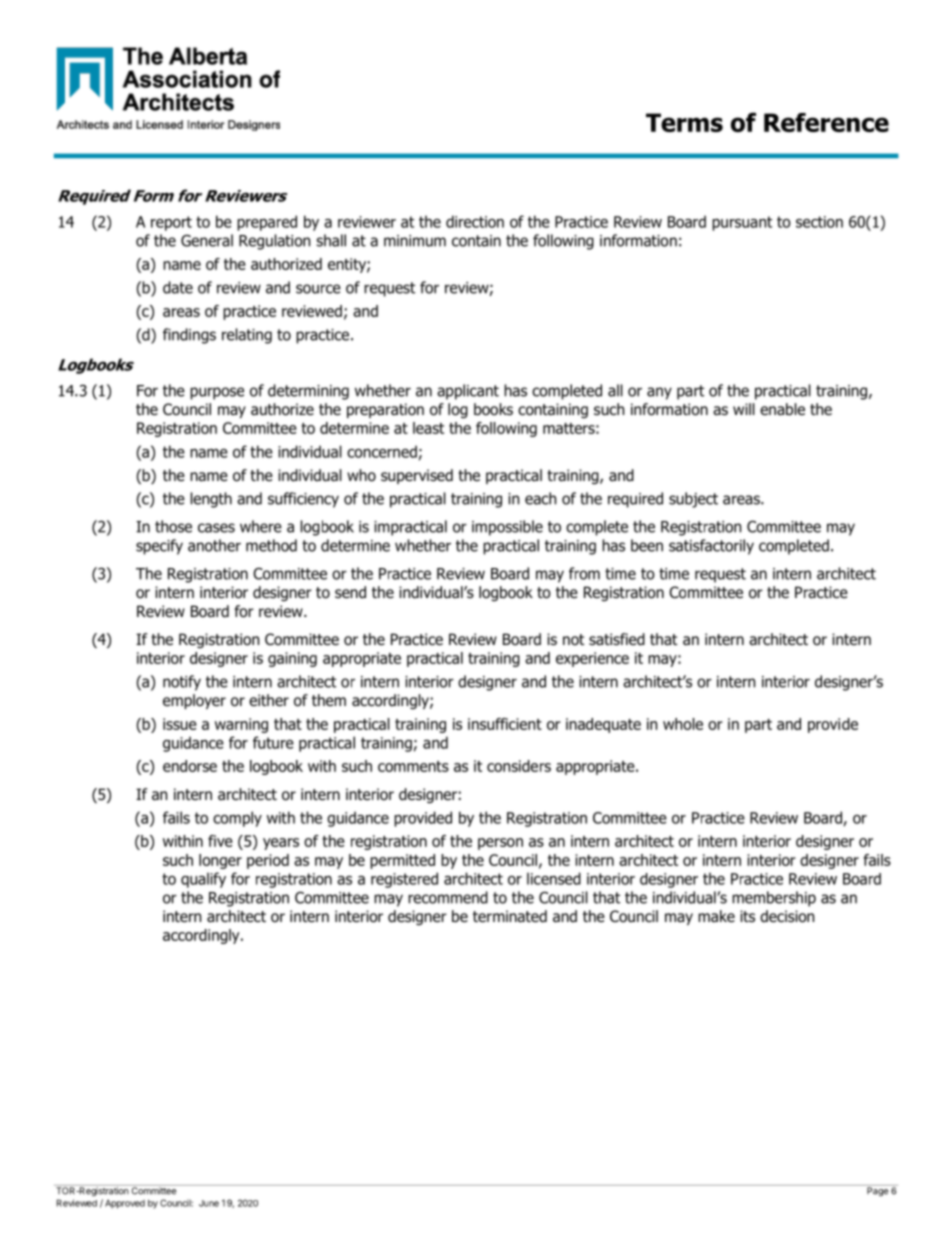  Describe the element at coordinates (217, 393) in the screenshot. I see `purpose` at that location.
